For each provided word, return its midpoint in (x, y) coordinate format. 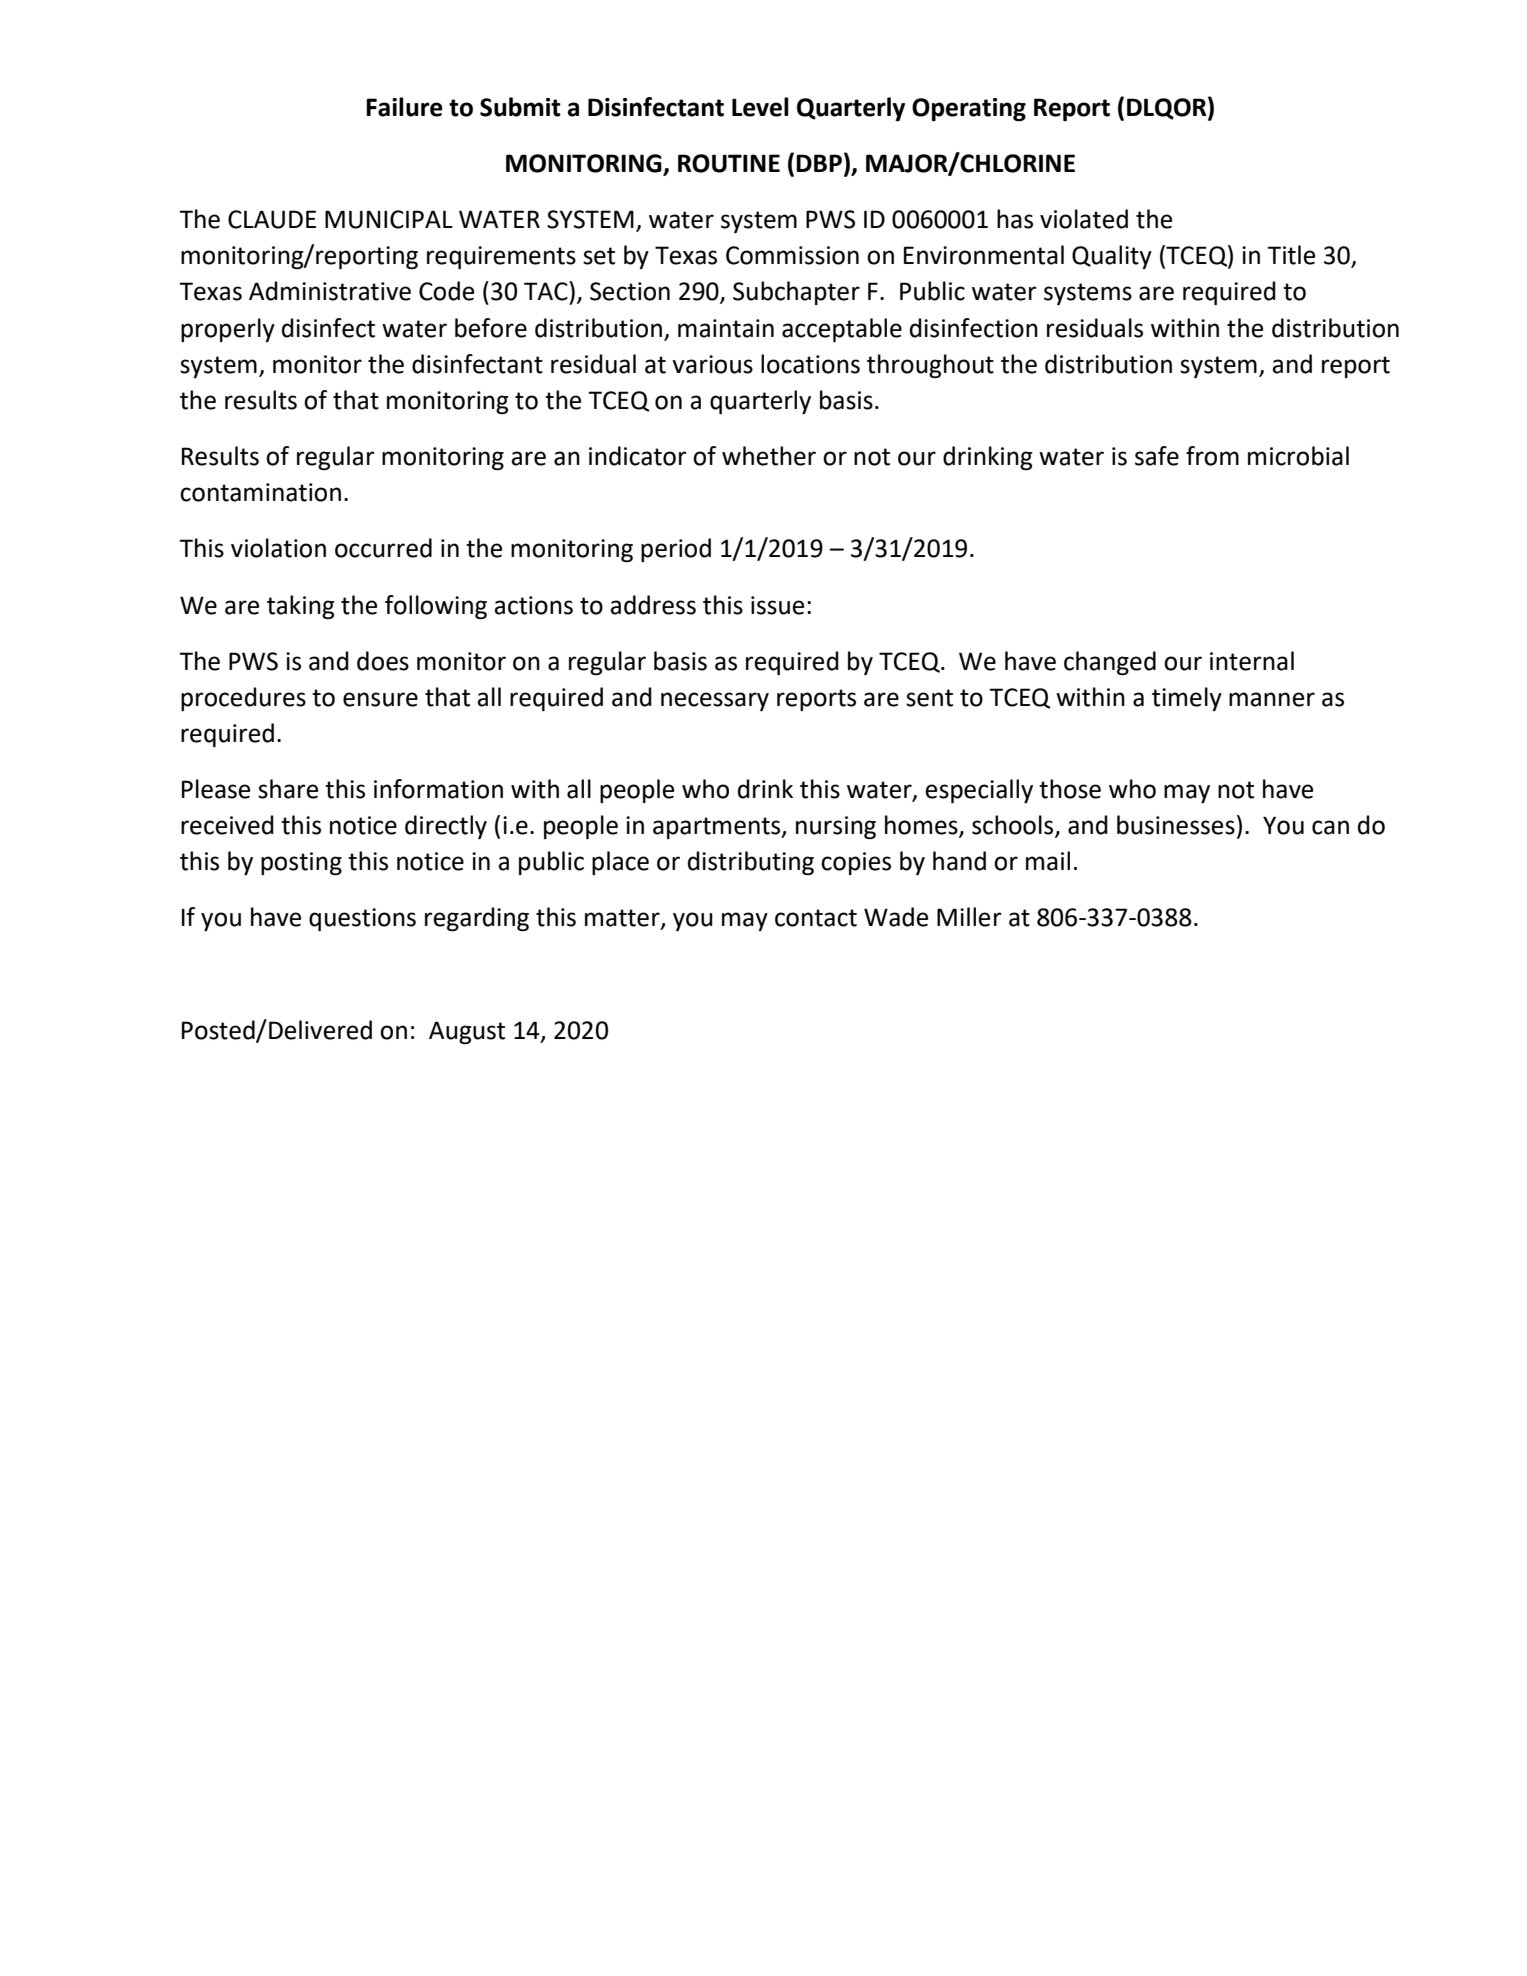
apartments (718, 828)
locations (810, 364)
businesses (1176, 825)
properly (228, 330)
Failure (404, 107)
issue (777, 605)
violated (1084, 219)
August (467, 1032)
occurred (383, 548)
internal (1252, 661)
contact (816, 918)
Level (760, 107)
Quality (1112, 257)
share (288, 789)
